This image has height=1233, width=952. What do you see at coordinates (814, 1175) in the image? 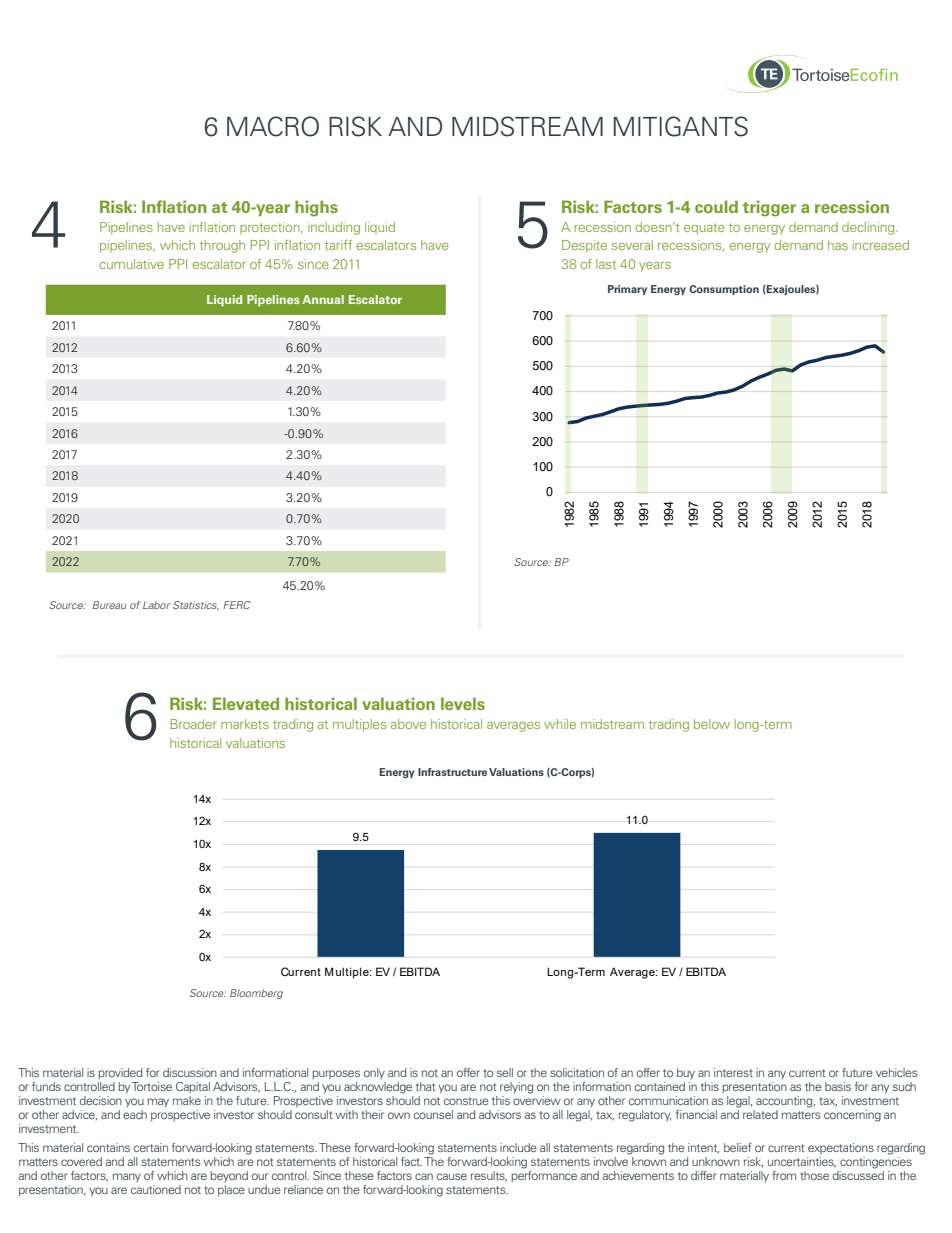
I see `those` at bounding box center [814, 1175].
